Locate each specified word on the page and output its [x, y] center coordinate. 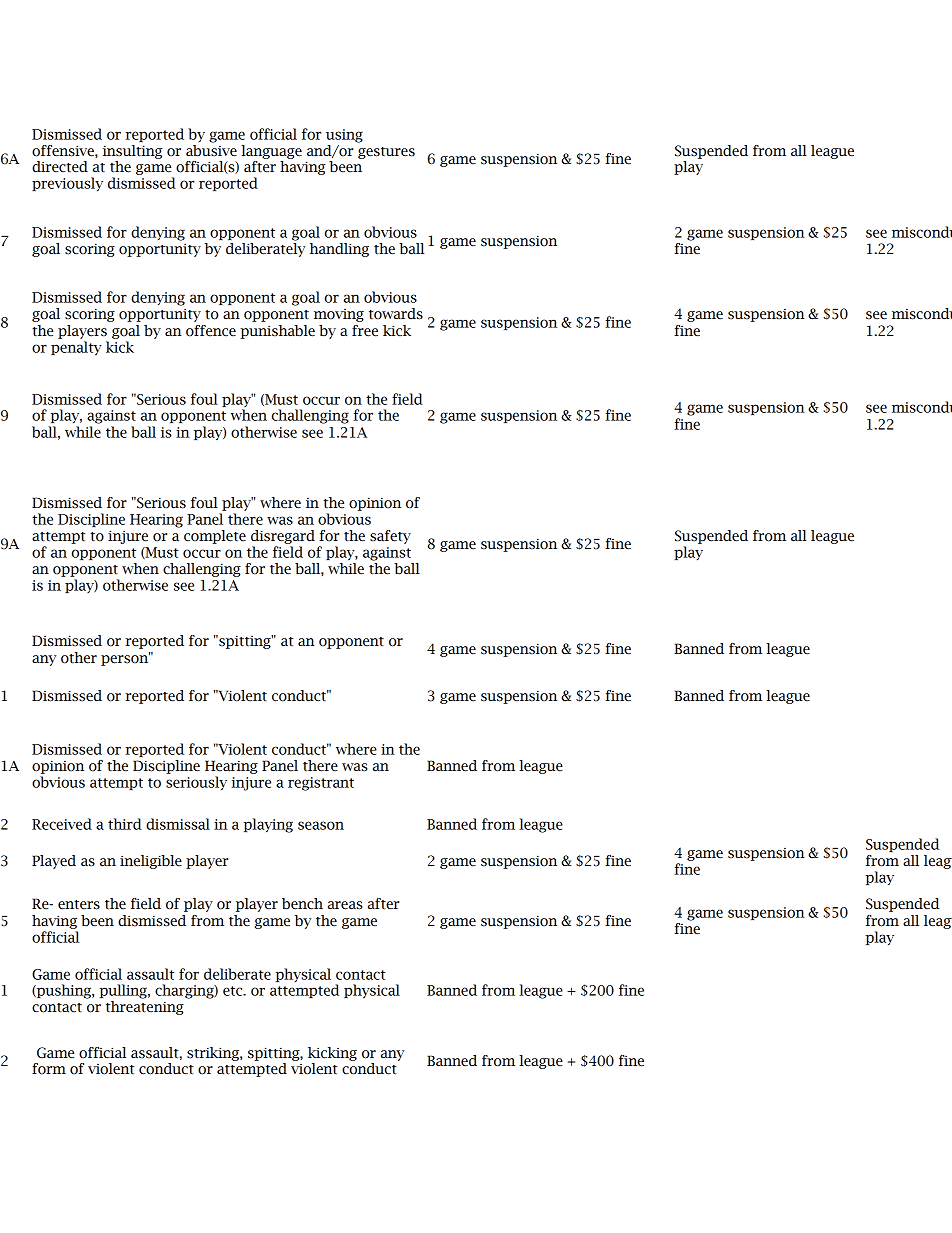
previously [67, 184]
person [125, 659]
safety [390, 537]
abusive [211, 149]
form [49, 1069]
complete [215, 537]
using [344, 136]
